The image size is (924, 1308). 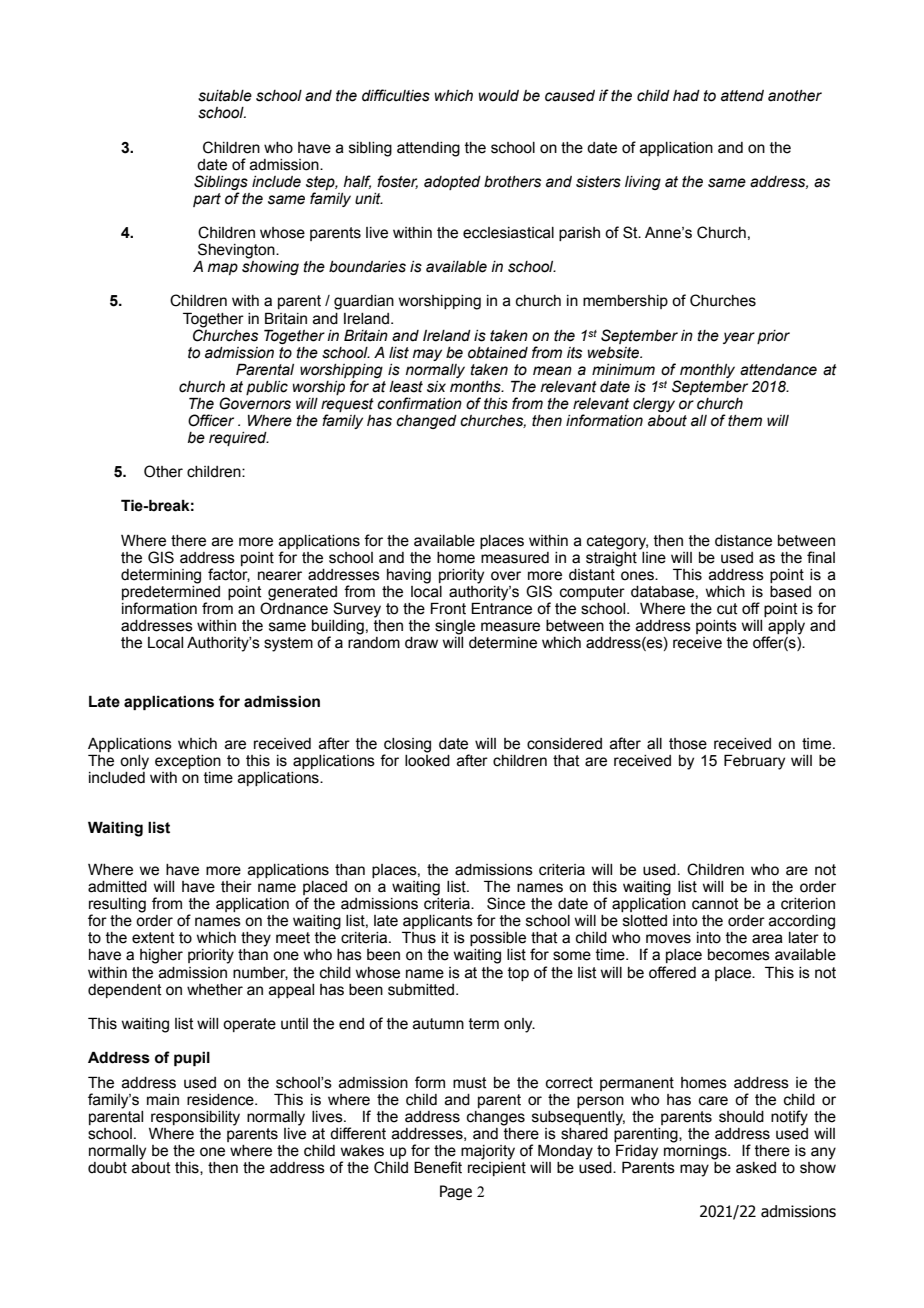 I want to click on having, so click(x=409, y=576).
